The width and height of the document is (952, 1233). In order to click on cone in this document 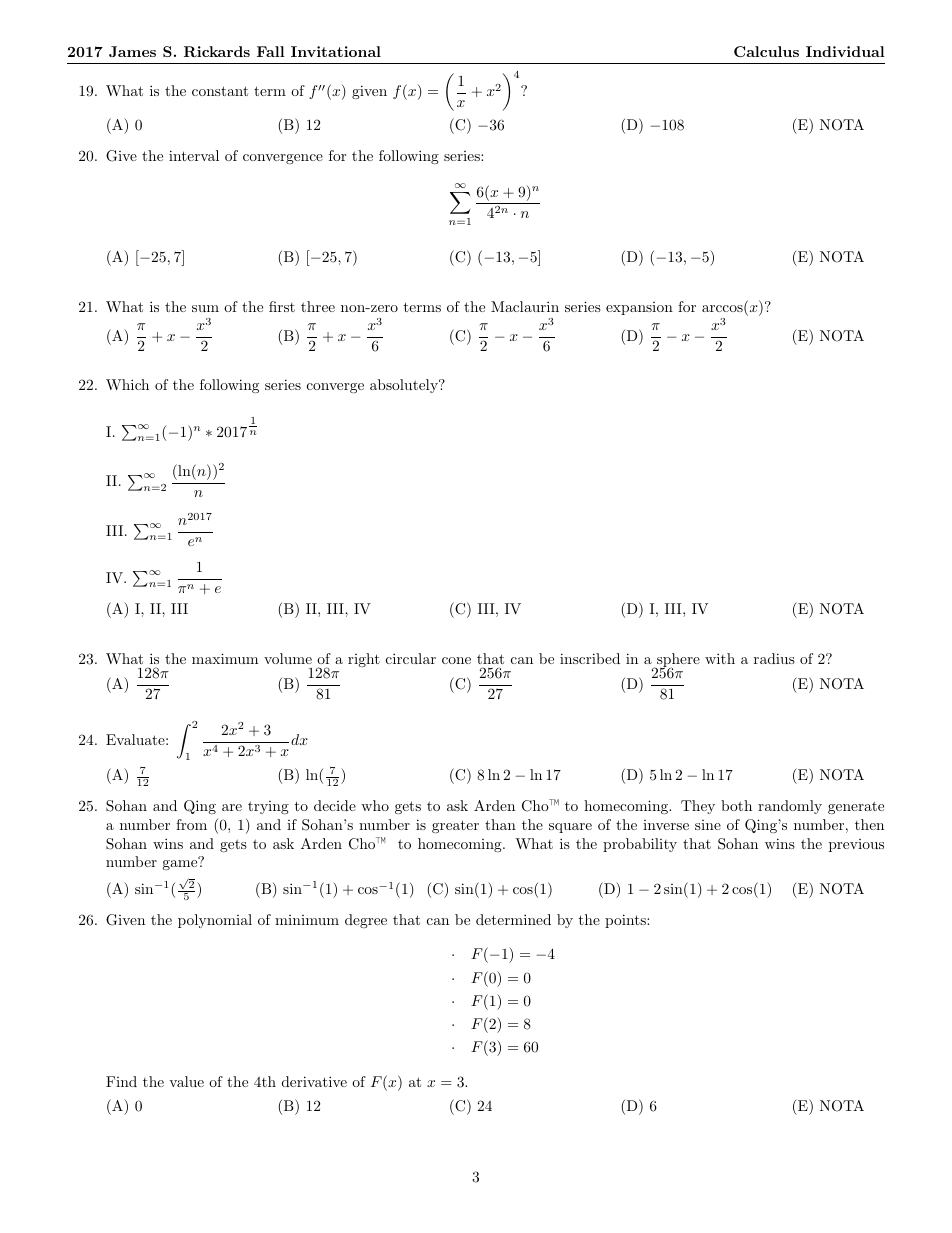, I will do `click(456, 660)`.
